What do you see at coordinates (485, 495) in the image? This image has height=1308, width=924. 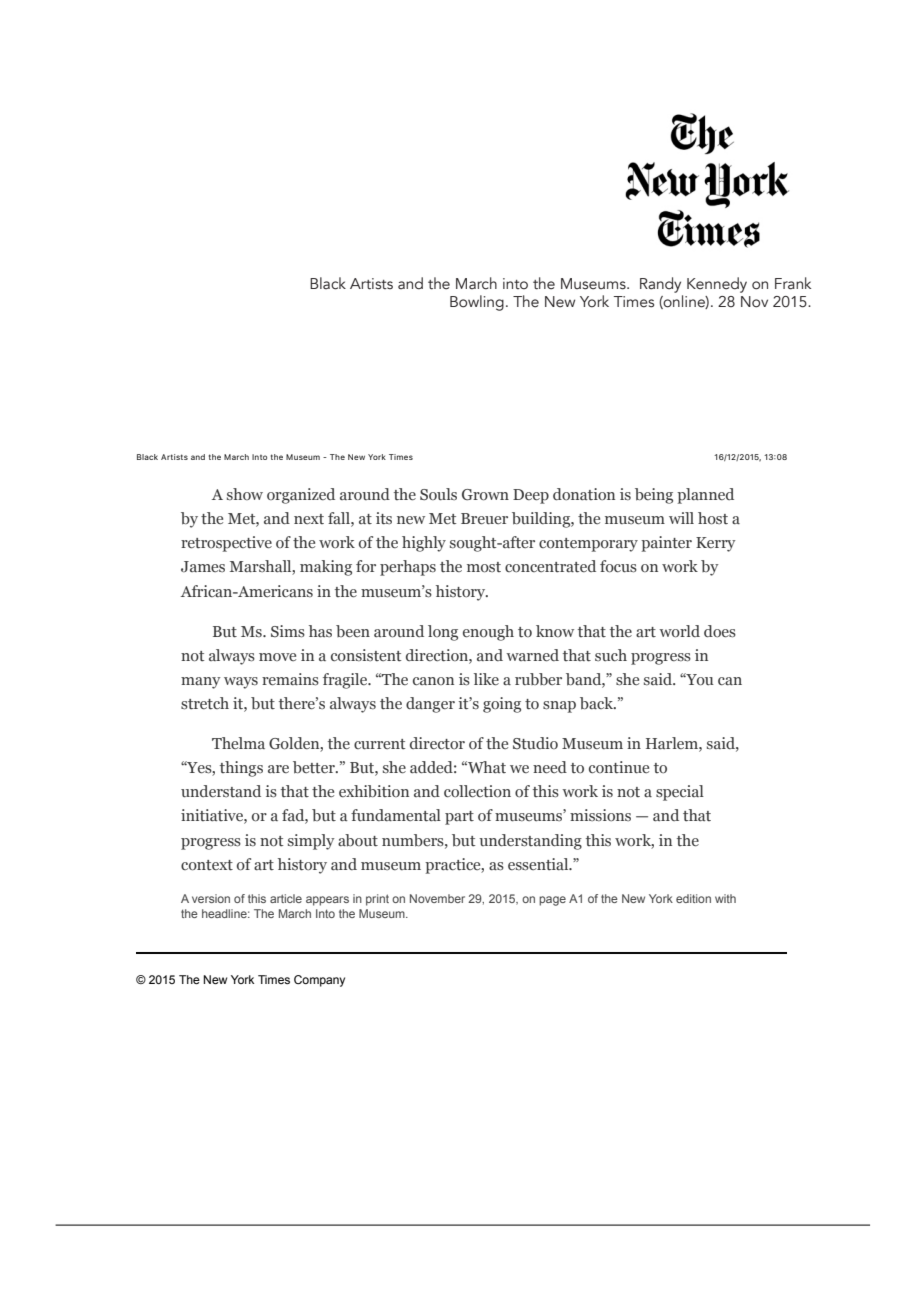 I see `Grown` at bounding box center [485, 495].
